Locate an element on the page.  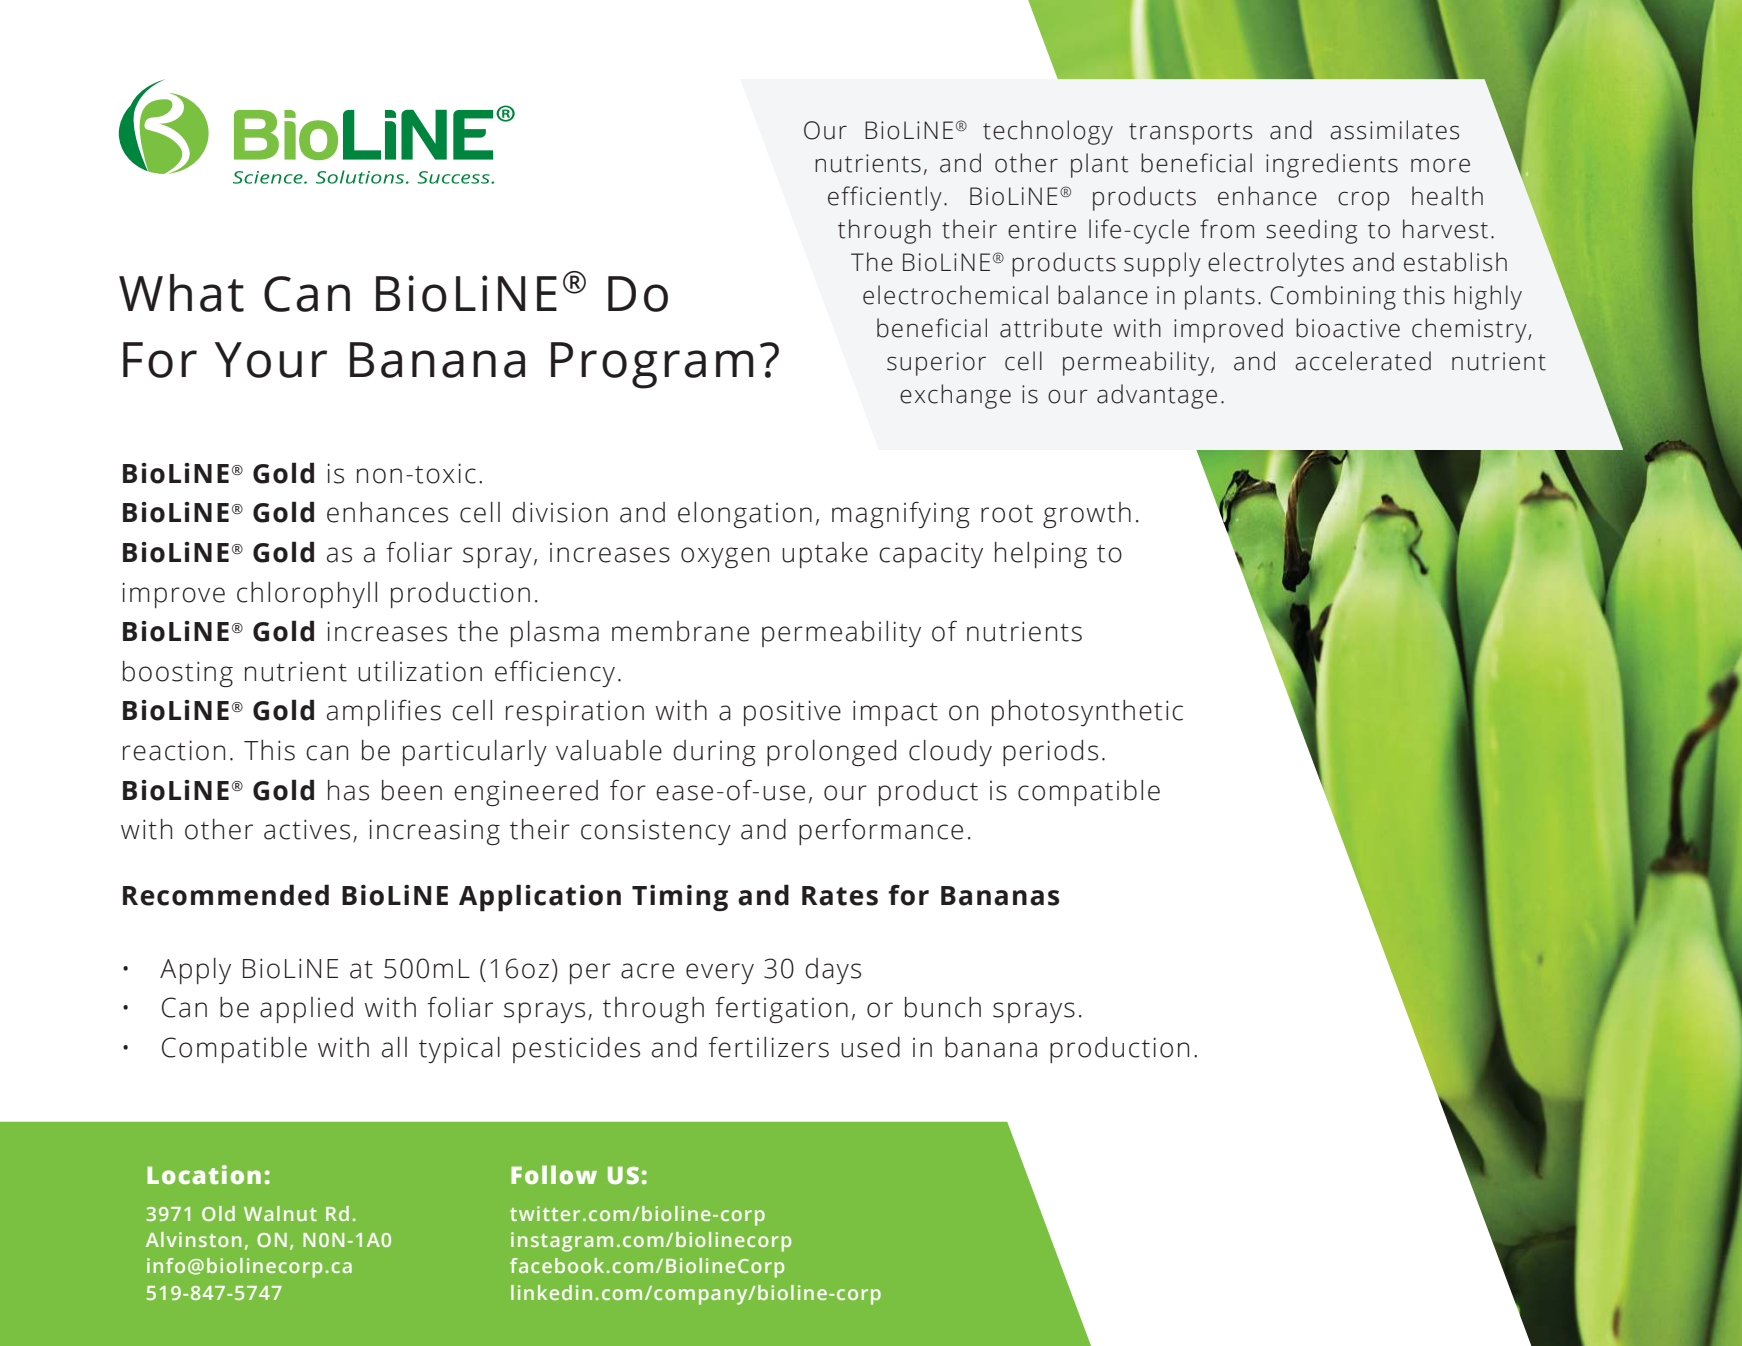
division is located at coordinates (560, 512).
